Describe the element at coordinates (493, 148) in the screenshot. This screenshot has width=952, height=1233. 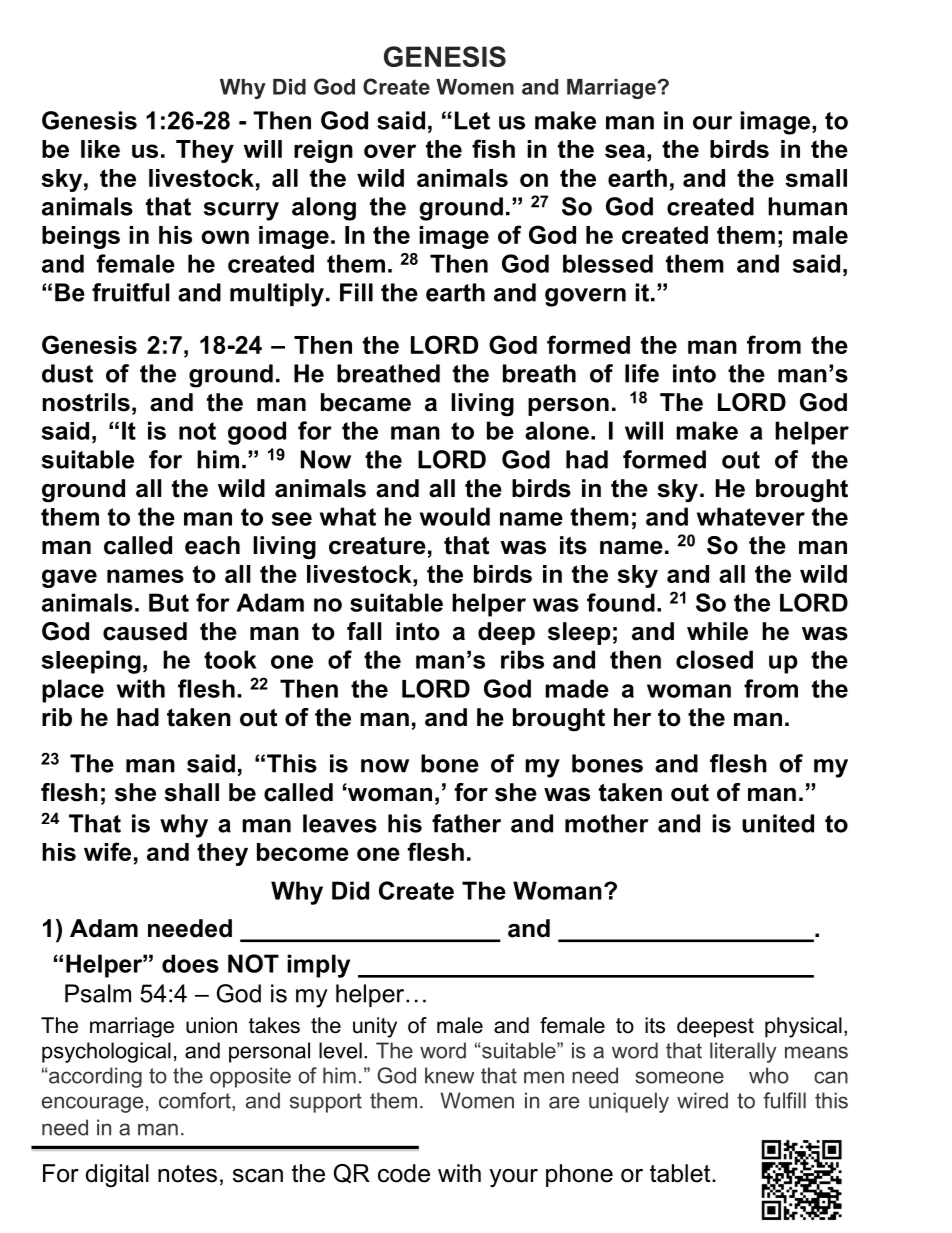
I see `fish` at that location.
